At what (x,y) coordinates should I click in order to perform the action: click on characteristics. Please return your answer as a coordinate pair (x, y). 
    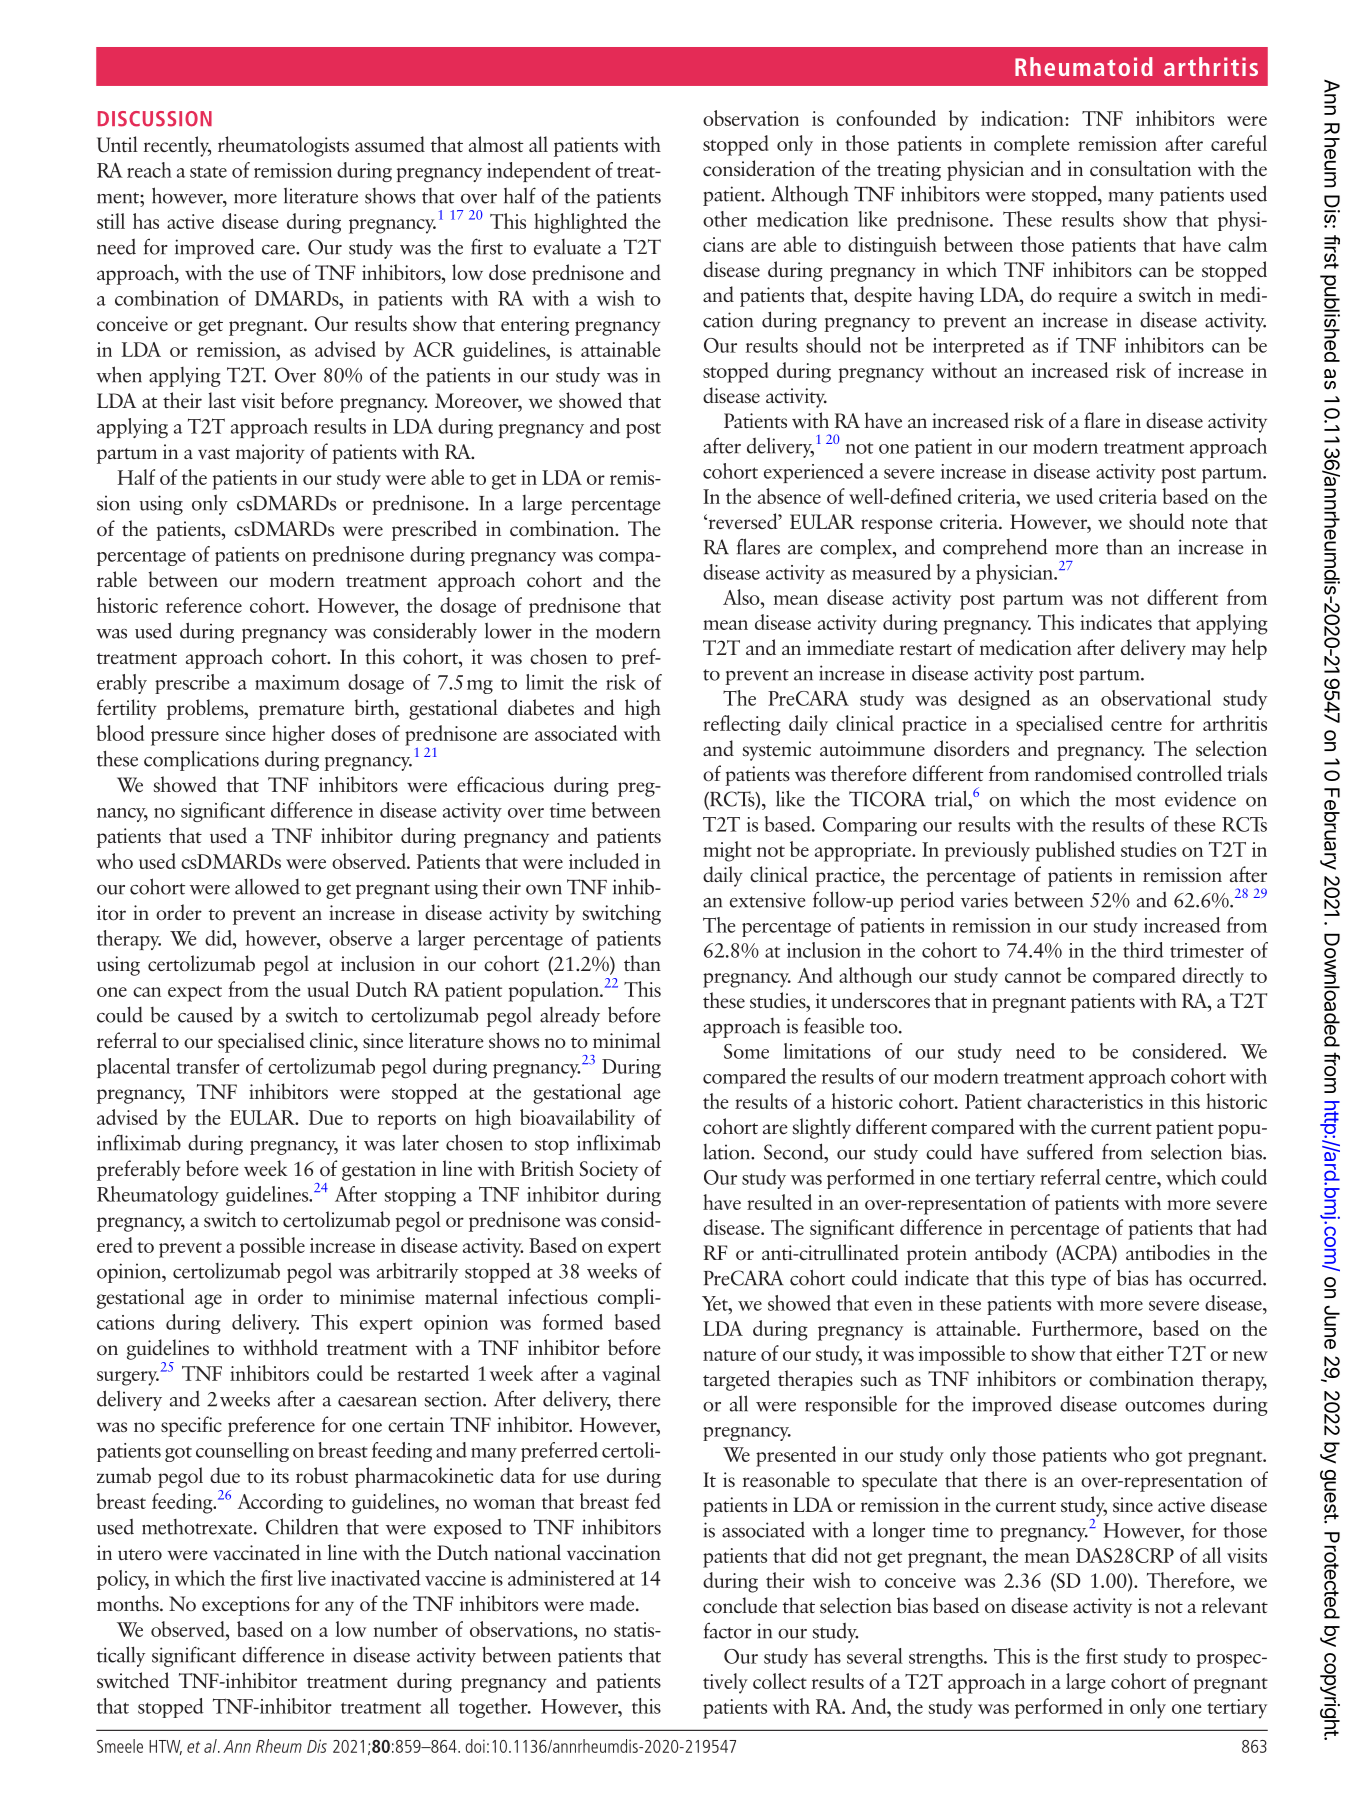
    Looking at the image, I should click on (1085, 1101).
